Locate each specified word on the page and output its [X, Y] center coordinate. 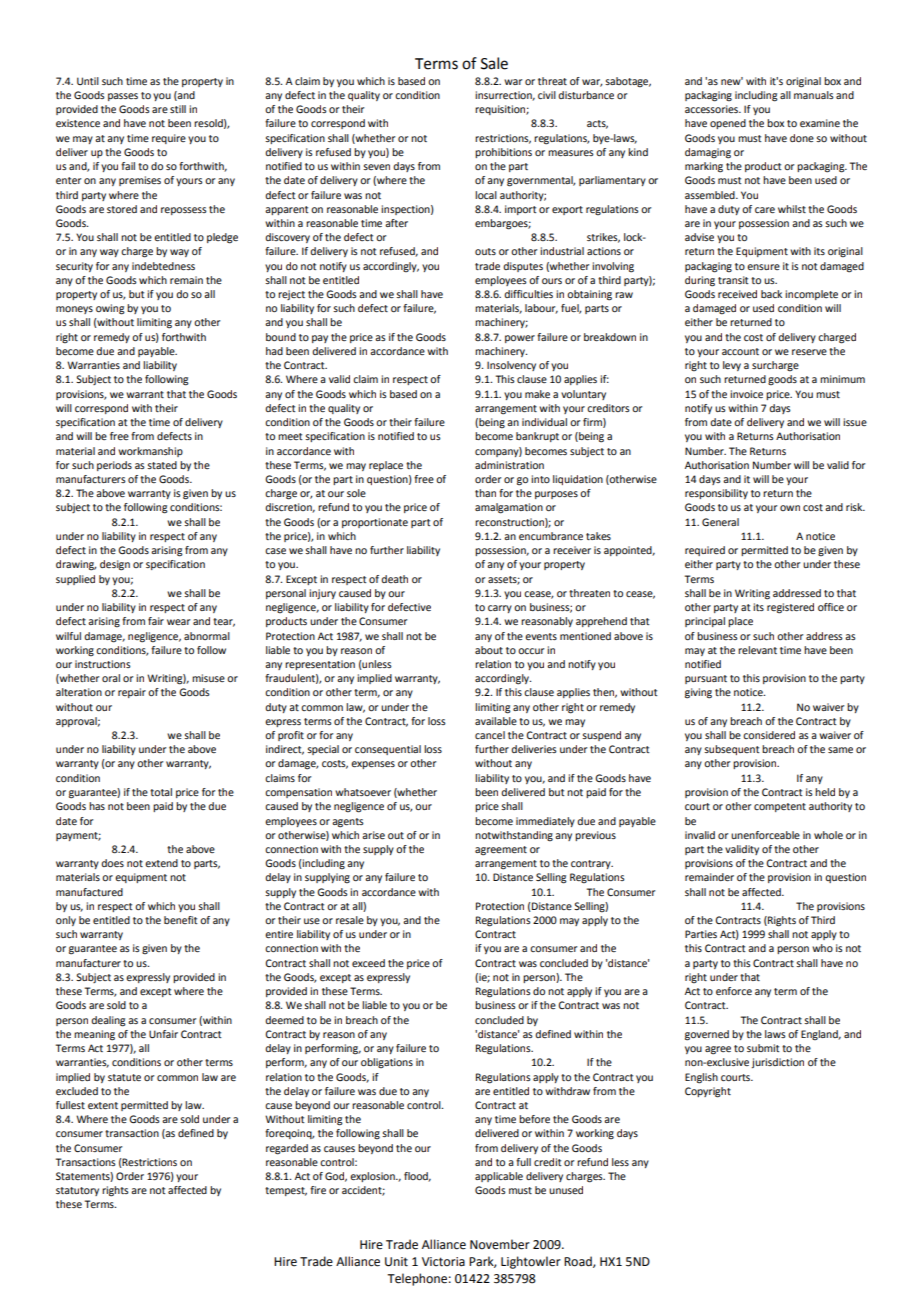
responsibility [716, 494]
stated [162, 465]
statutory [77, 1191]
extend [161, 863]
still [178, 109]
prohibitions [503, 153]
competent [780, 807]
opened [728, 124]
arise [373, 835]
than [485, 493]
